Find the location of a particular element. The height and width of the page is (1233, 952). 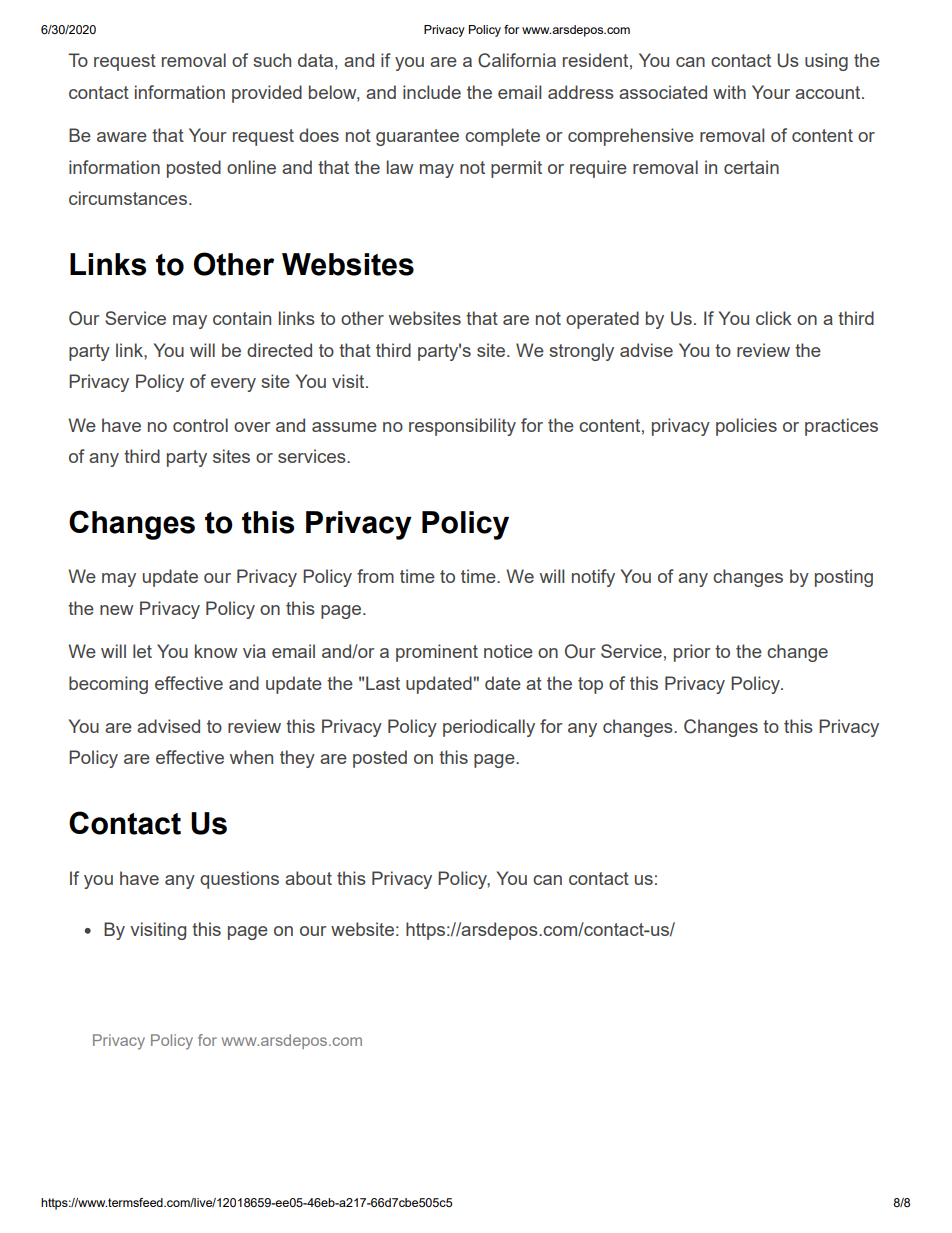

provided is located at coordinates (267, 94).
